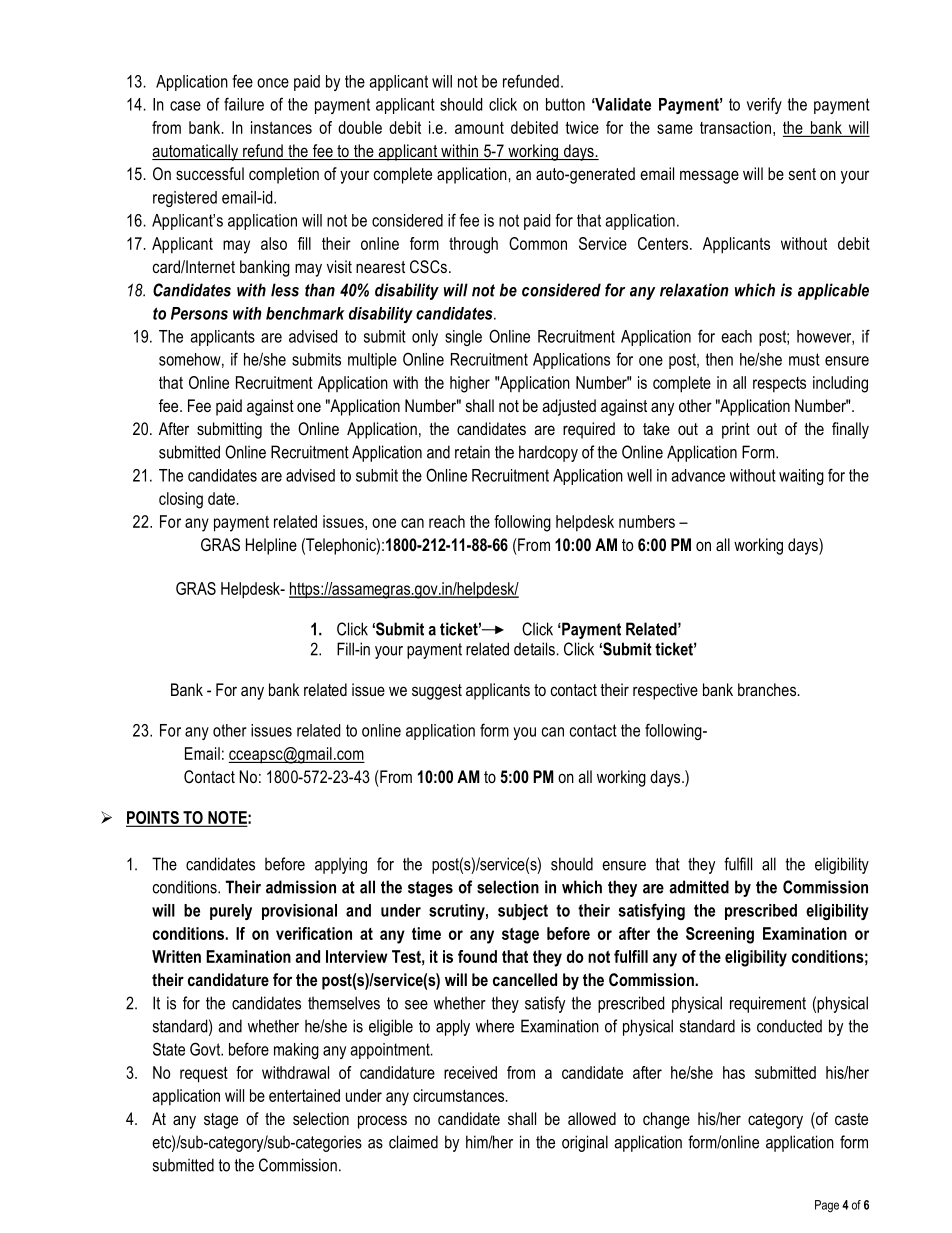  Describe the element at coordinates (479, 128) in the screenshot. I see `amount` at that location.
